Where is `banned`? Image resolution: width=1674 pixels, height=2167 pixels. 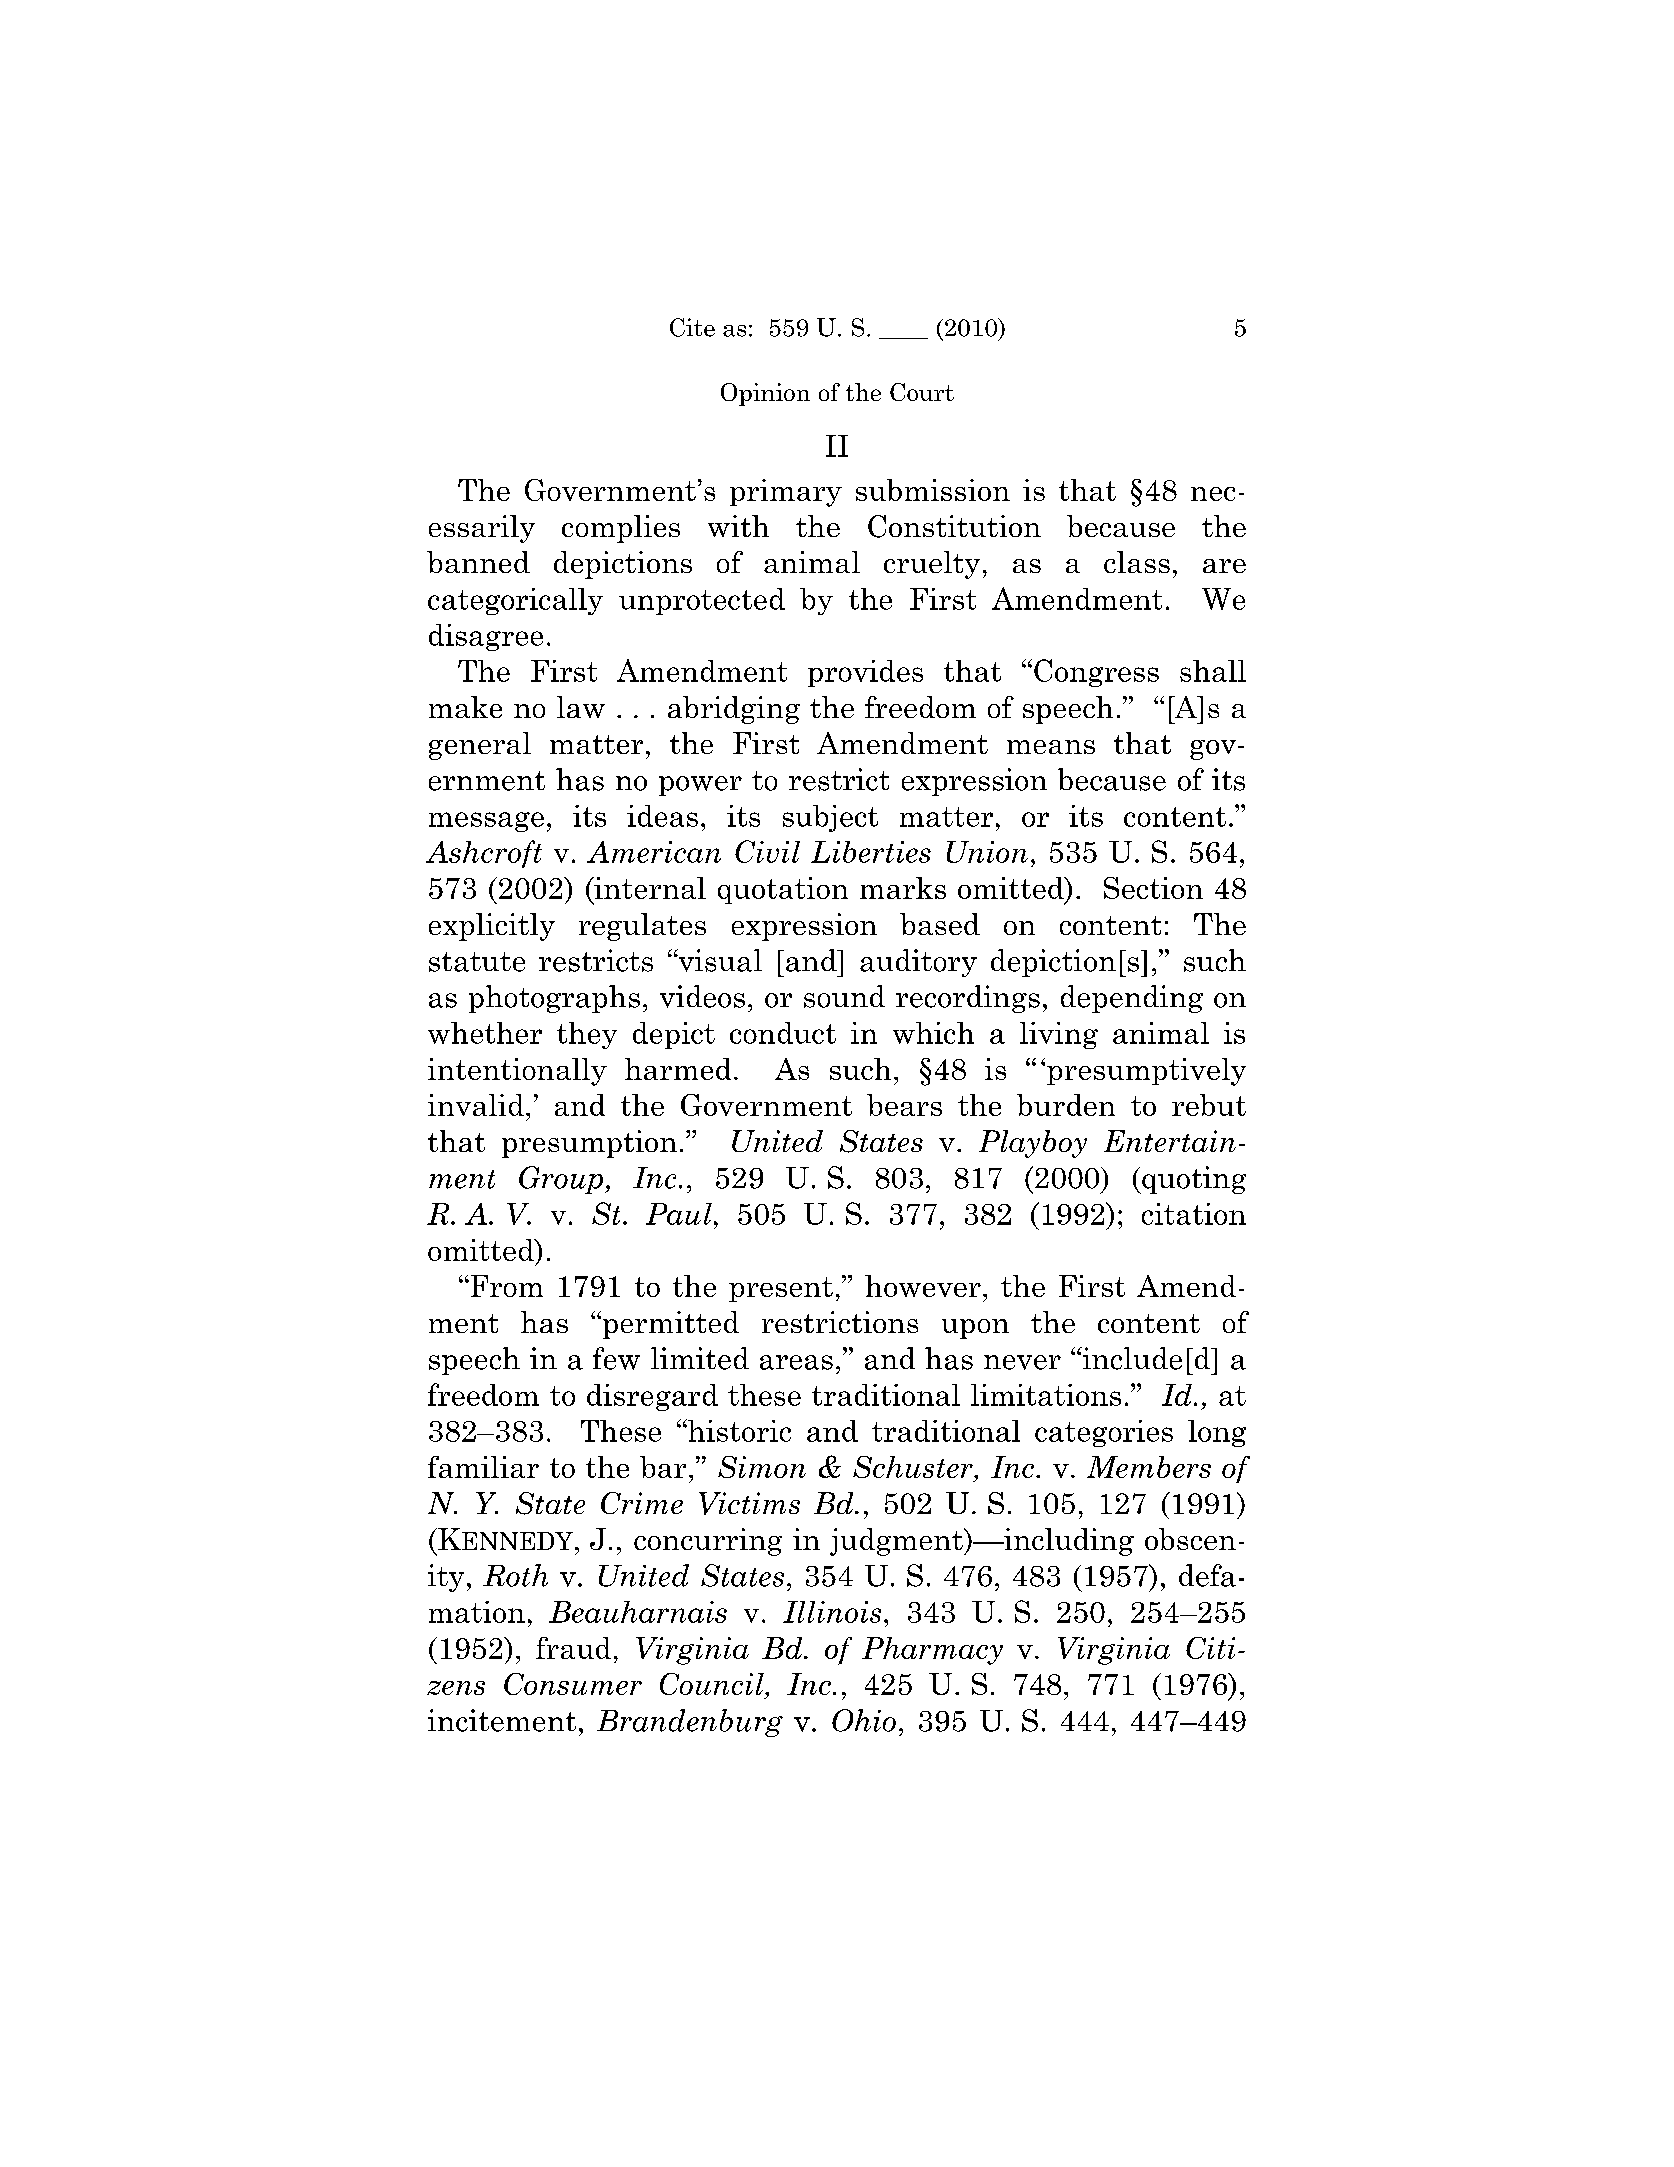
banned is located at coordinates (478, 562).
